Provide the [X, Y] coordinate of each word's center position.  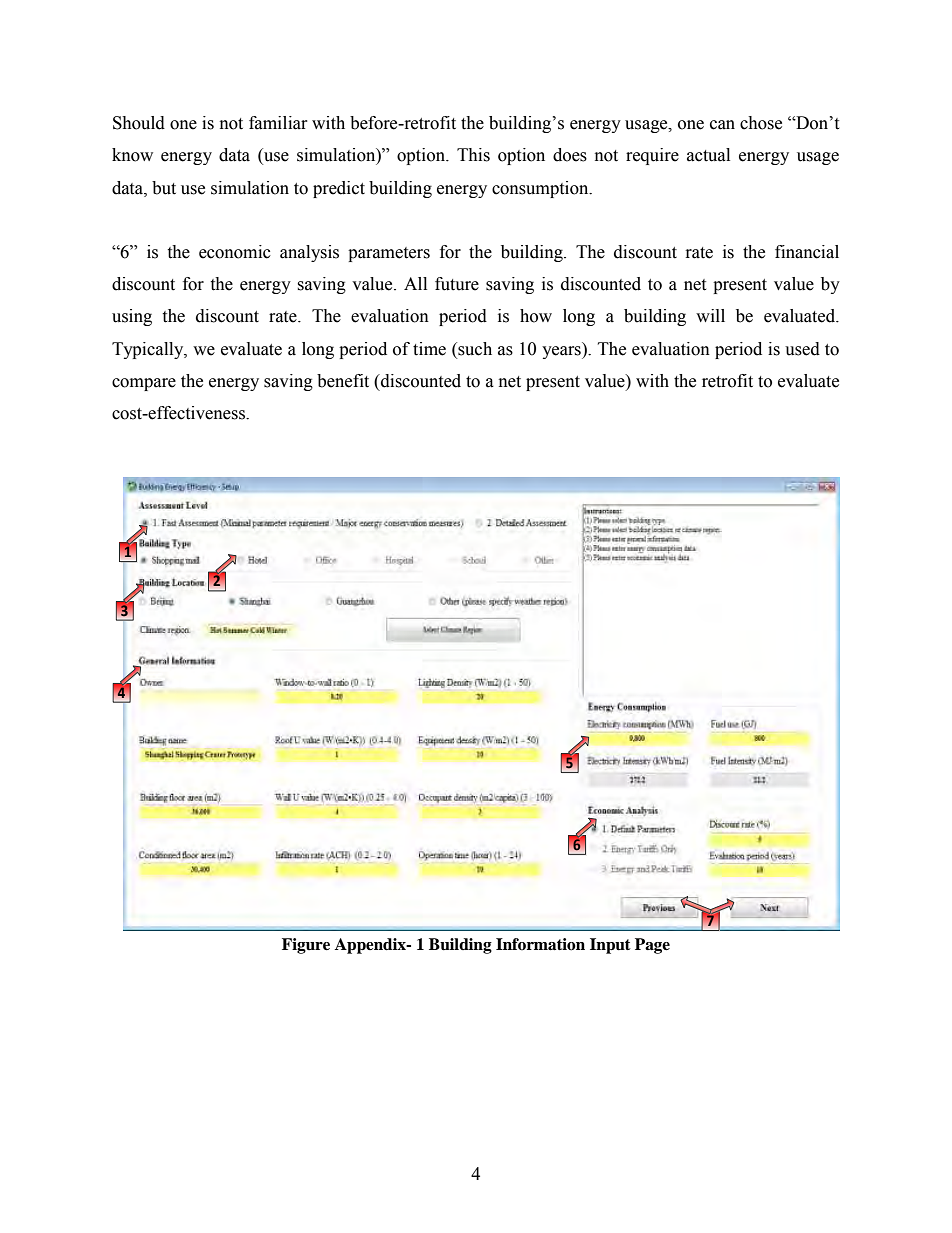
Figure [306, 946]
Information [540, 944]
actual [708, 155]
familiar [278, 123]
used [802, 349]
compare [144, 384]
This [473, 155]
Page [652, 946]
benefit [343, 381]
